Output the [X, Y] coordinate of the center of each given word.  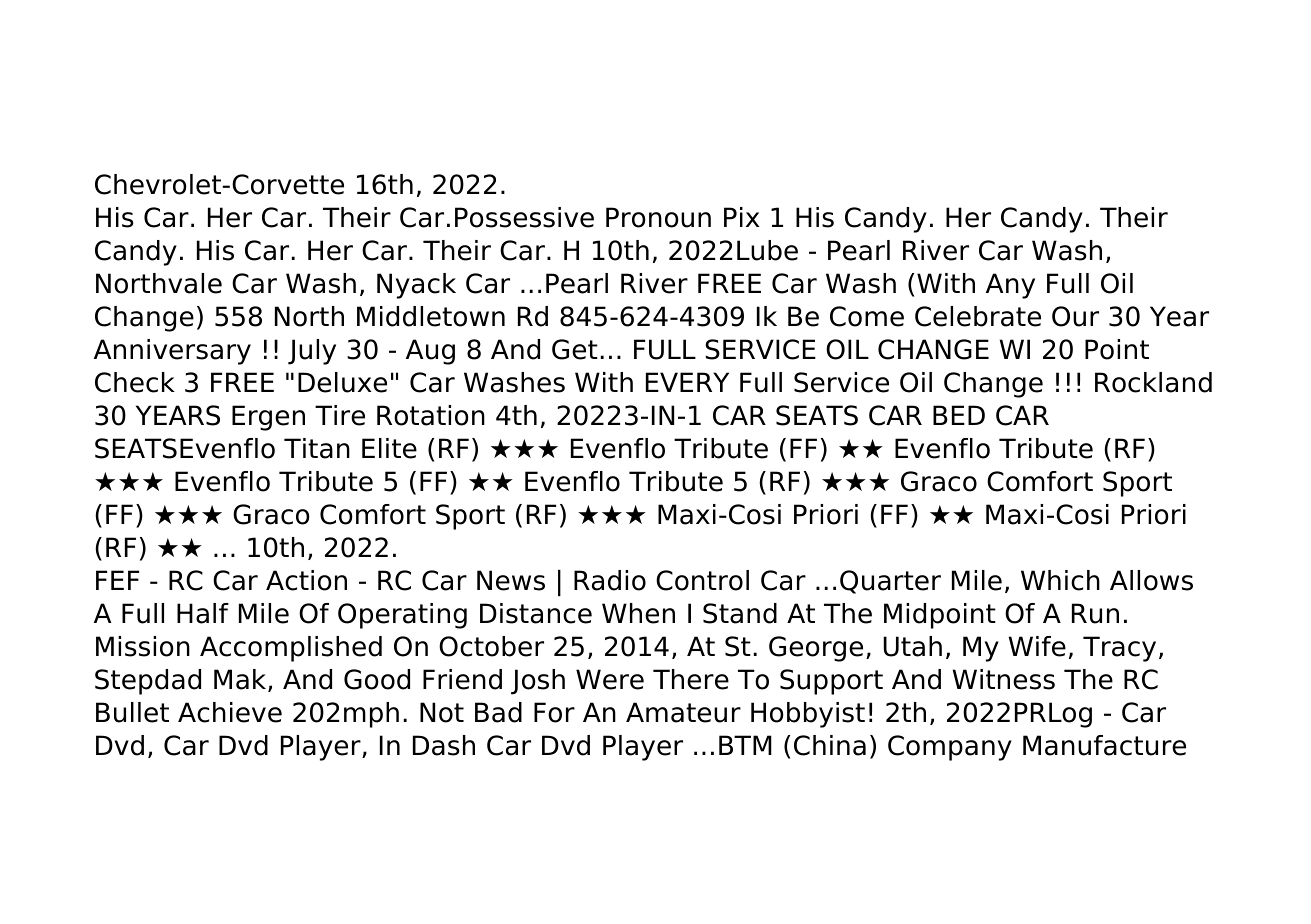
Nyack [416, 286]
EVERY [687, 382]
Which [1060, 580]
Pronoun [658, 217]
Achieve [230, 712]
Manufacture [1104, 745]
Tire [340, 415]
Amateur [683, 712]
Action [306, 580]
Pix [741, 217]
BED [959, 415]
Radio [610, 580]
